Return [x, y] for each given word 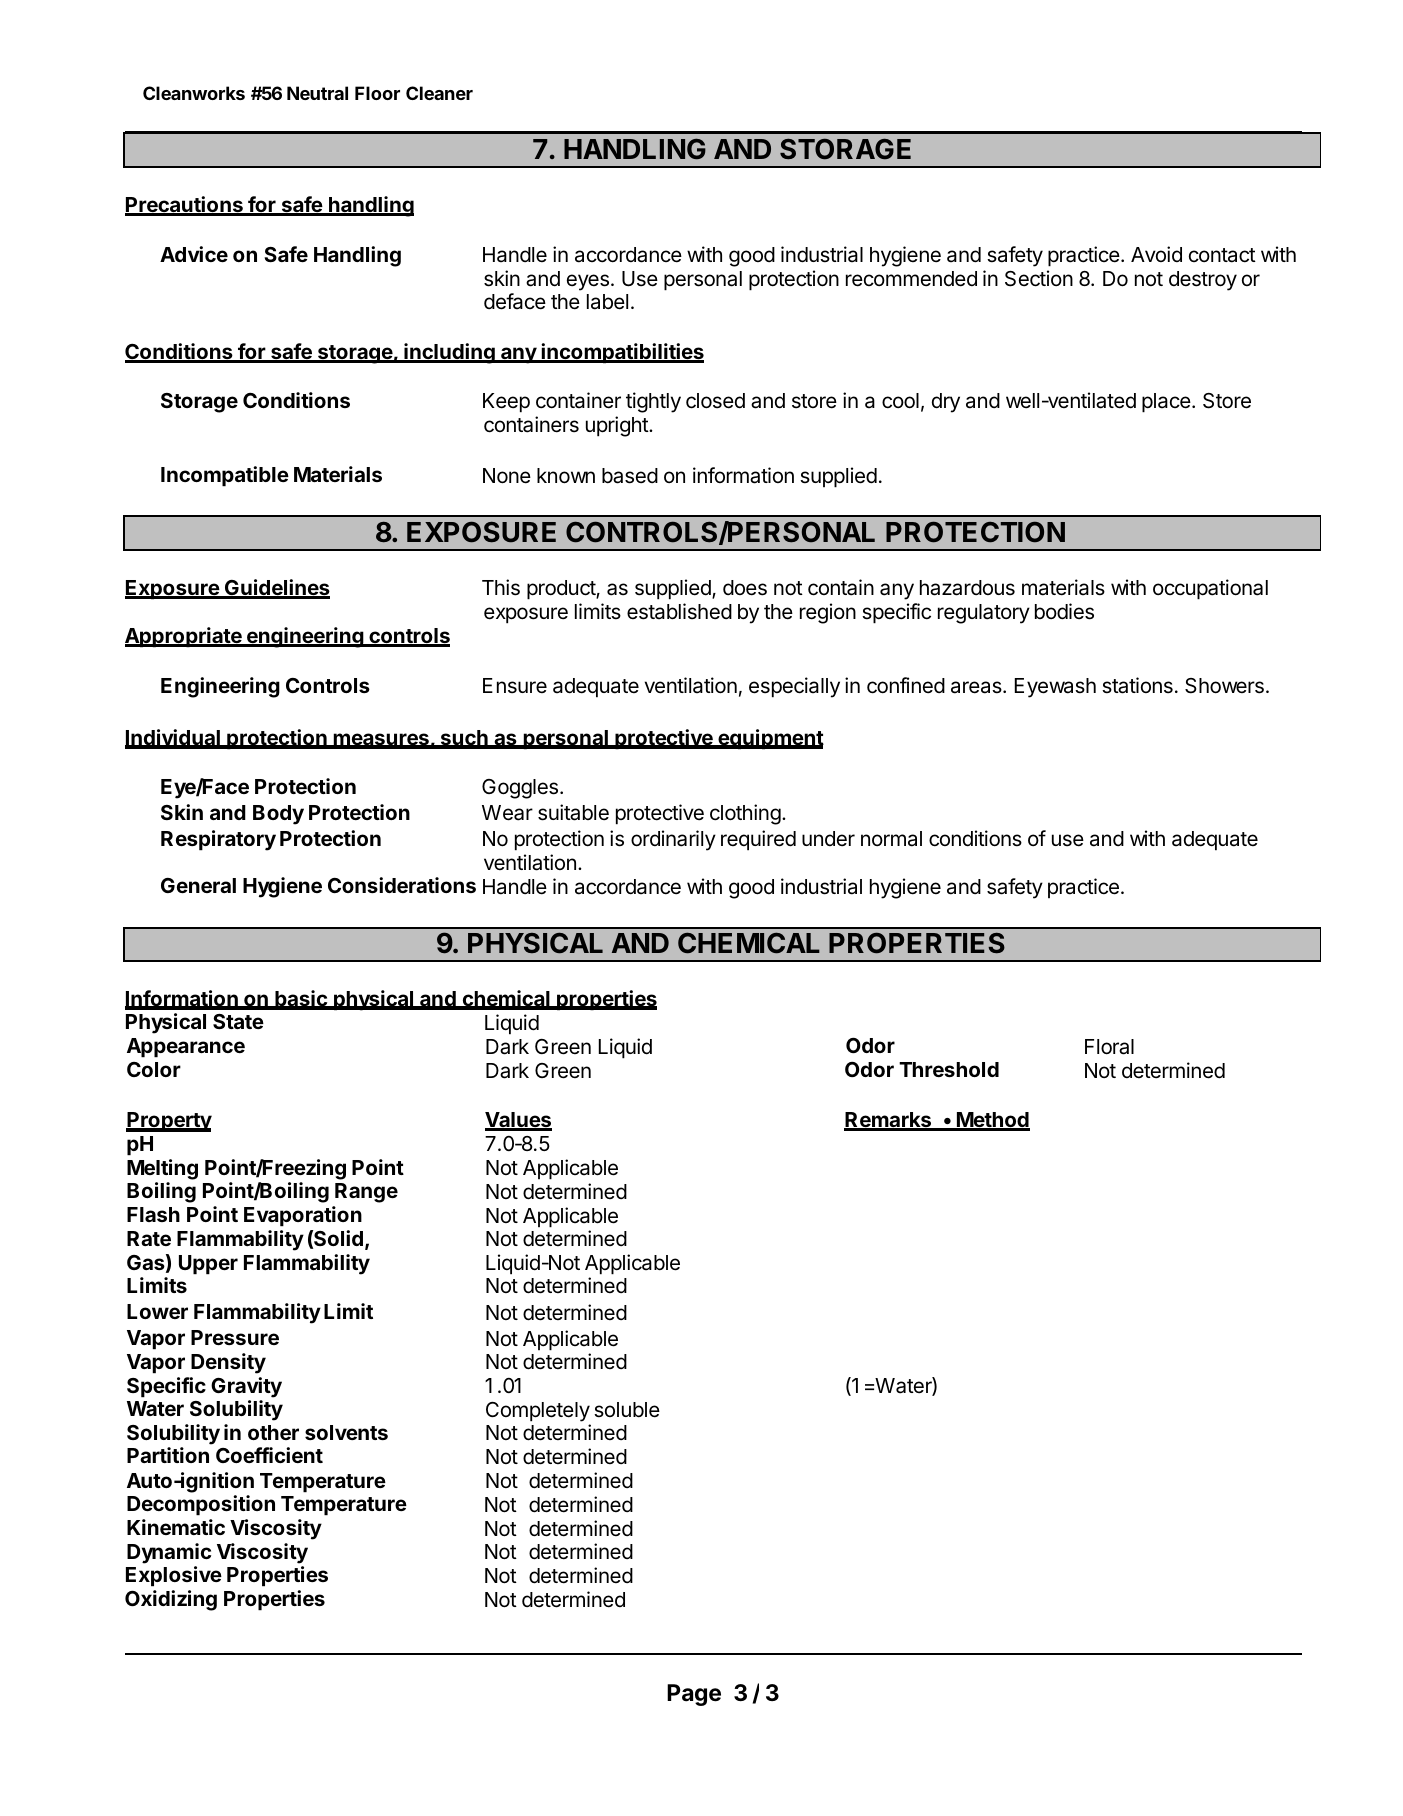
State [238, 1021]
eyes [588, 282]
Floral [1109, 1047]
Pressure [235, 1337]
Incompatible [225, 476]
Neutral [317, 93]
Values [518, 1121]
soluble [627, 1410]
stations [1137, 685]
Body [278, 815]
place [1166, 403]
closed [715, 401]
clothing [745, 814]
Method [992, 1121]
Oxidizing [171, 1600]
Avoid [1156, 254]
